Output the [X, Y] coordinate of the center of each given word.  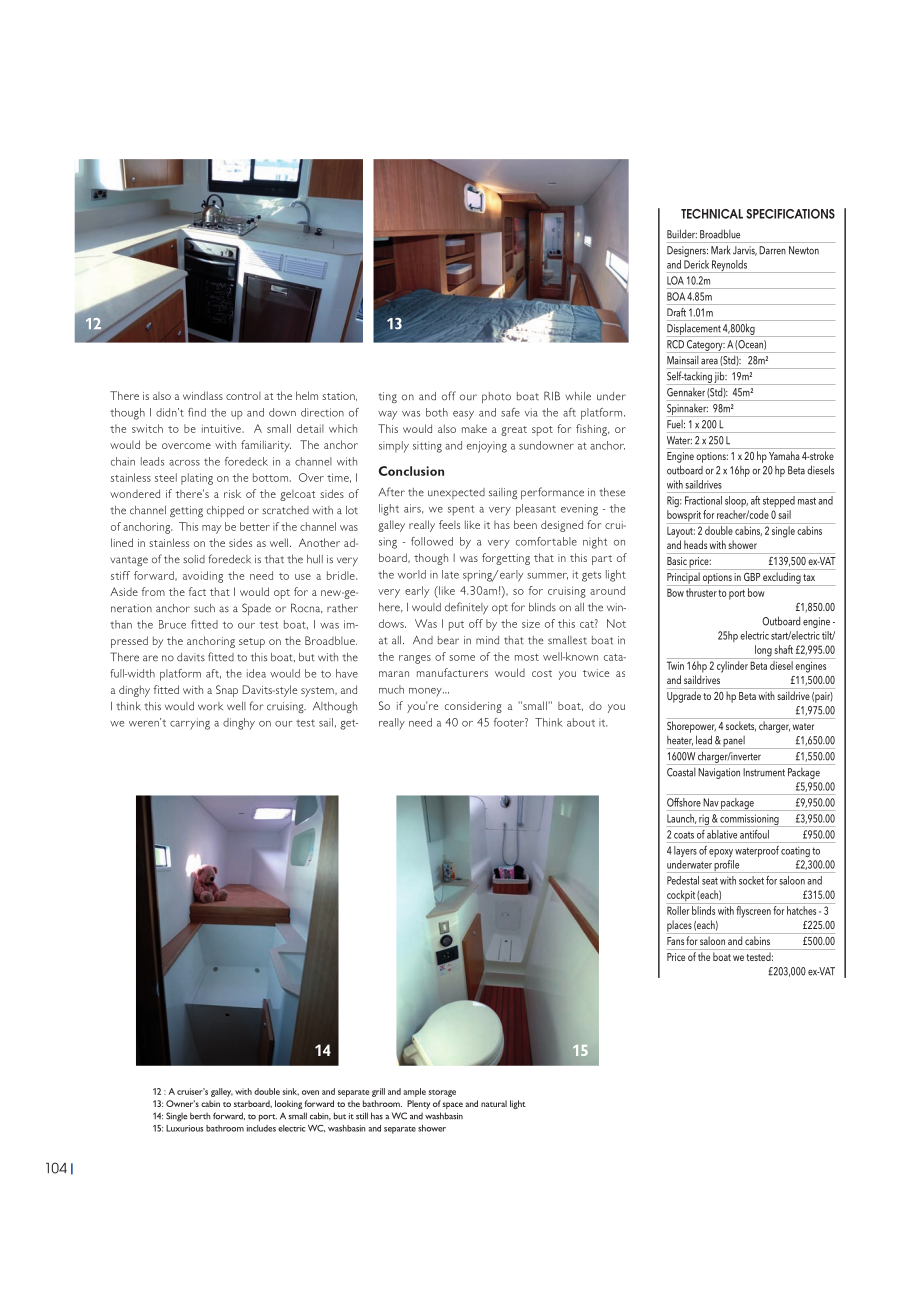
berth [200, 1116]
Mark [720, 250]
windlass [203, 395]
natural [494, 1103]
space [452, 1105]
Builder [682, 234]
